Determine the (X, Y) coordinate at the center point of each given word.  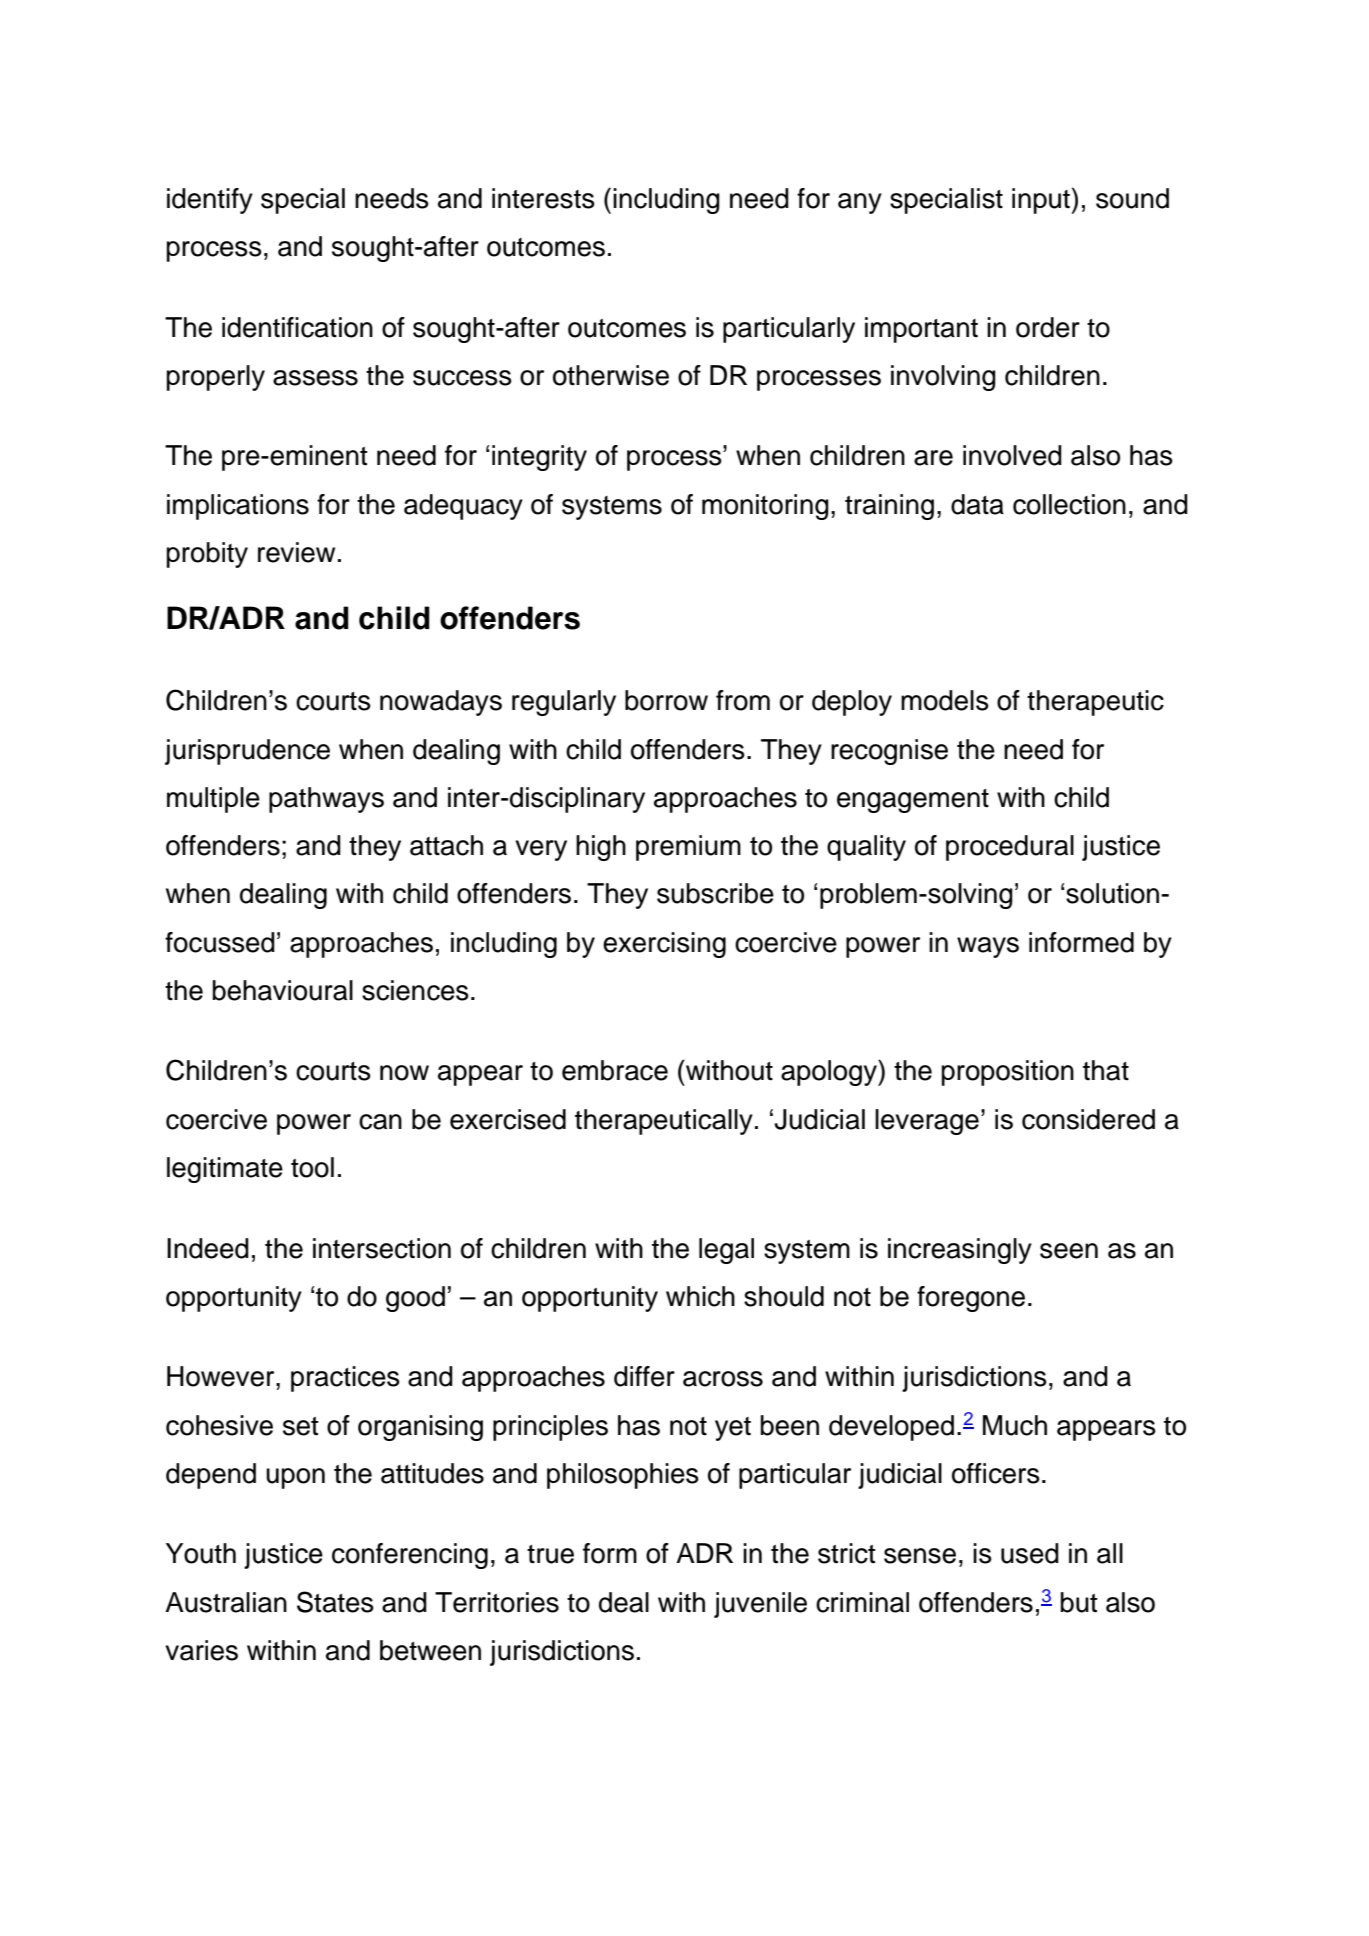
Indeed (208, 1248)
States (335, 1602)
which (700, 1296)
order (1048, 327)
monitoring (765, 507)
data (977, 504)
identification (297, 327)
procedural (1010, 848)
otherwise (611, 375)
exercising (664, 945)
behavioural (283, 990)
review (296, 552)
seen (1069, 1251)
